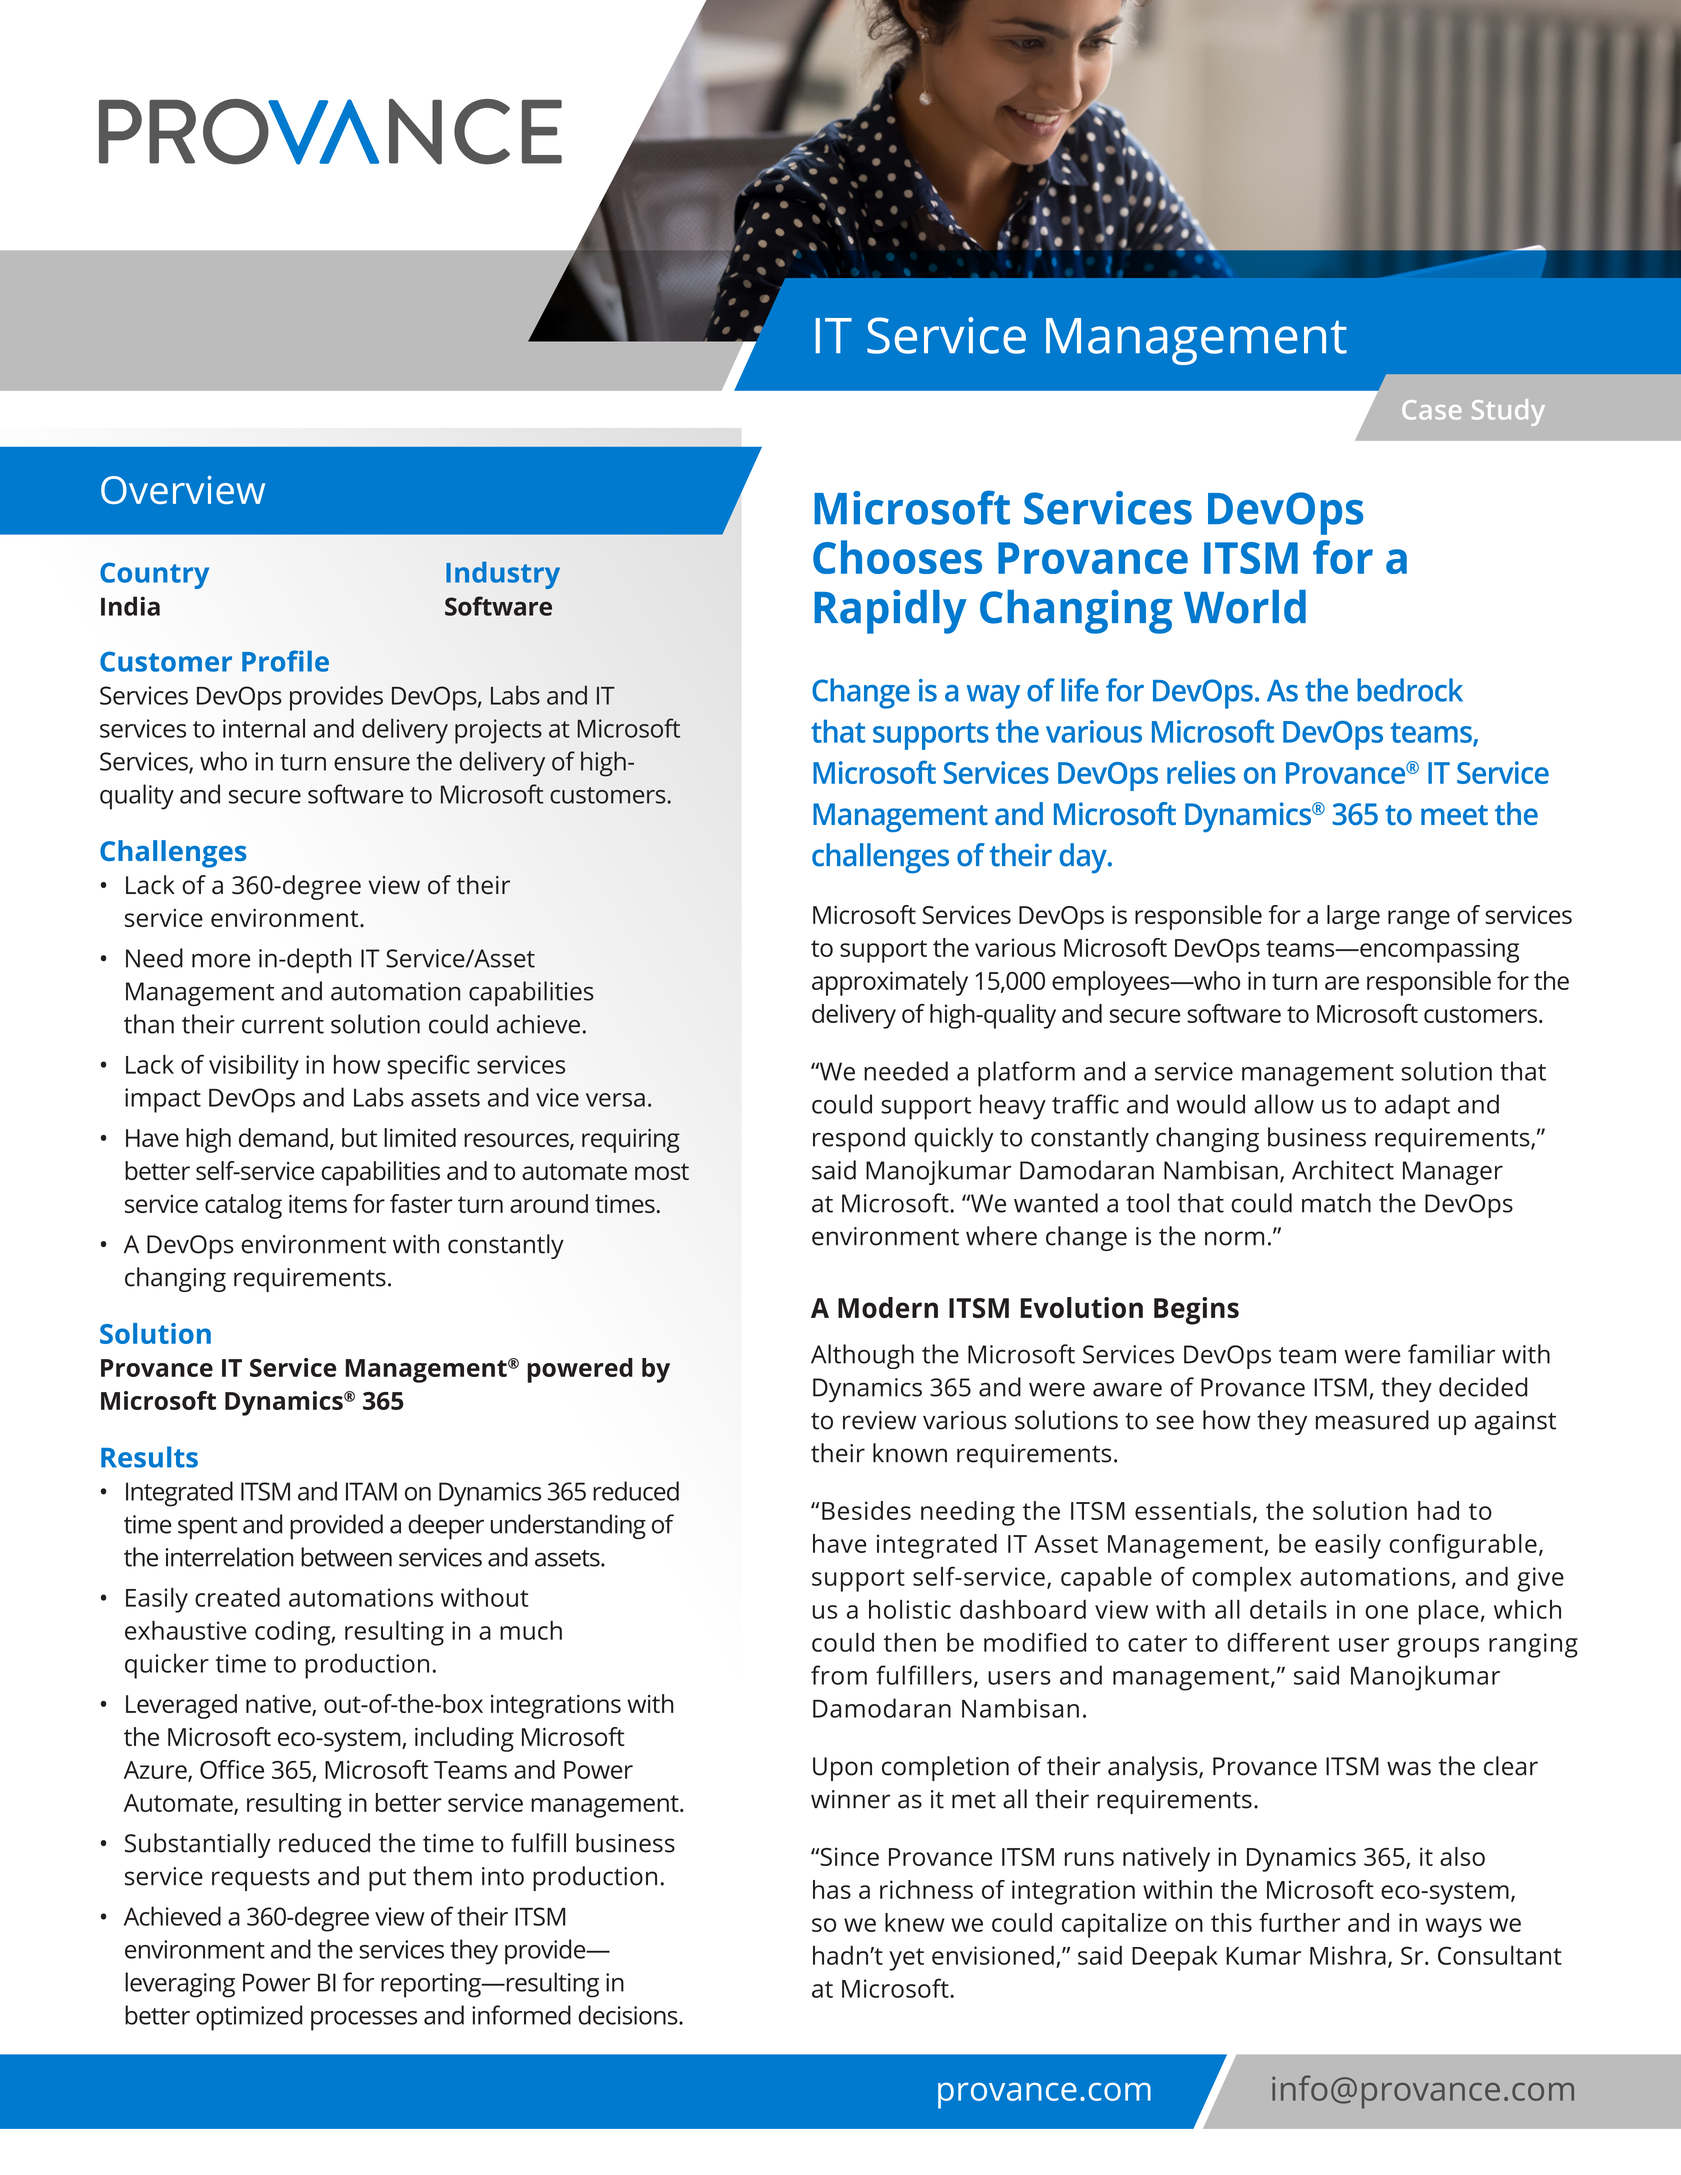 This screenshot has height=2175, width=1681. Describe the element at coordinates (1336, 1203) in the screenshot. I see `match` at that location.
